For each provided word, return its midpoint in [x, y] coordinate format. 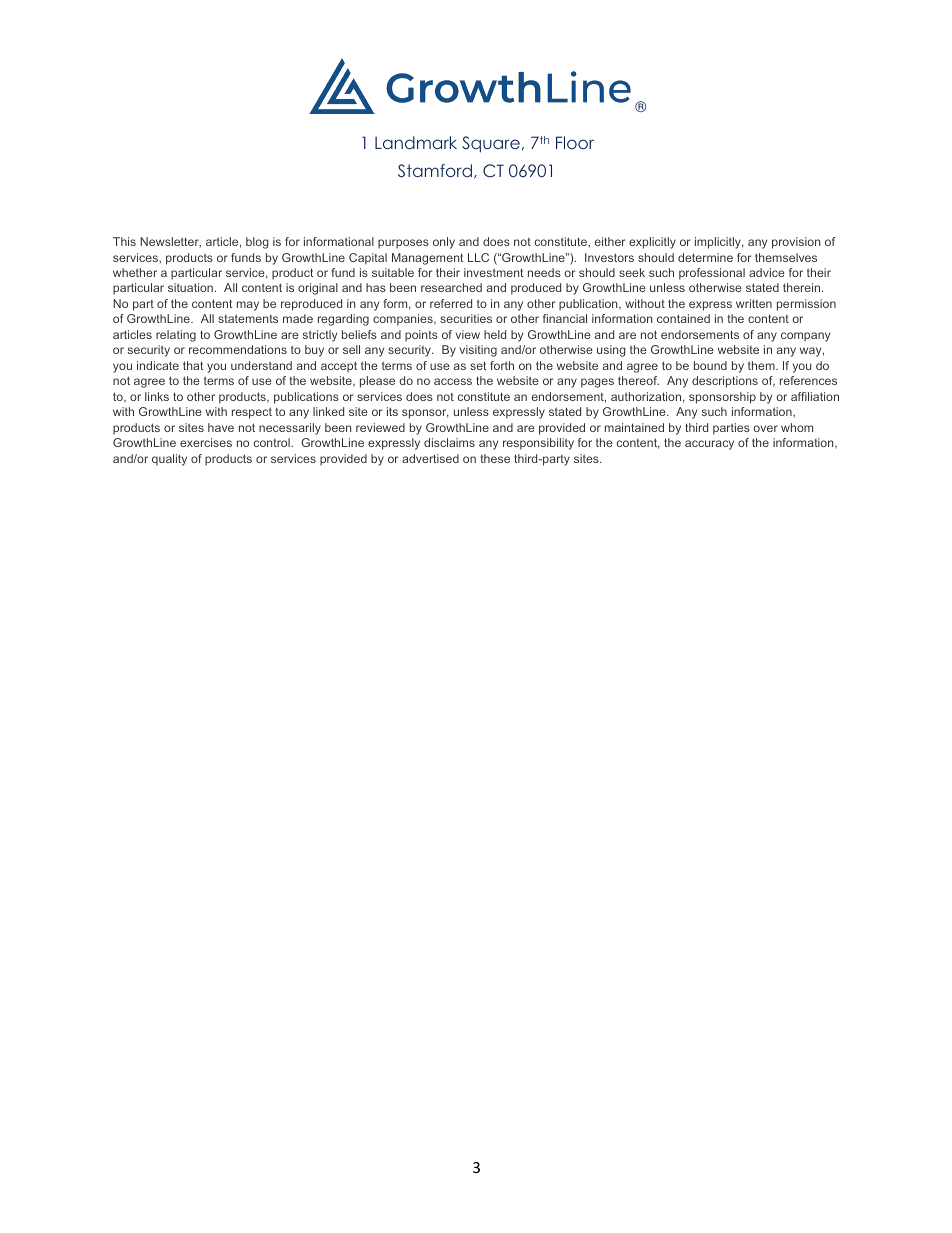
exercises [206, 442]
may [248, 306]
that [193, 365]
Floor [575, 142]
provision [796, 243]
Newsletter [170, 242]
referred [451, 303]
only [444, 243]
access [453, 381]
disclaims [449, 442]
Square [491, 144]
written [754, 303]
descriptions [725, 382]
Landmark [416, 142]
